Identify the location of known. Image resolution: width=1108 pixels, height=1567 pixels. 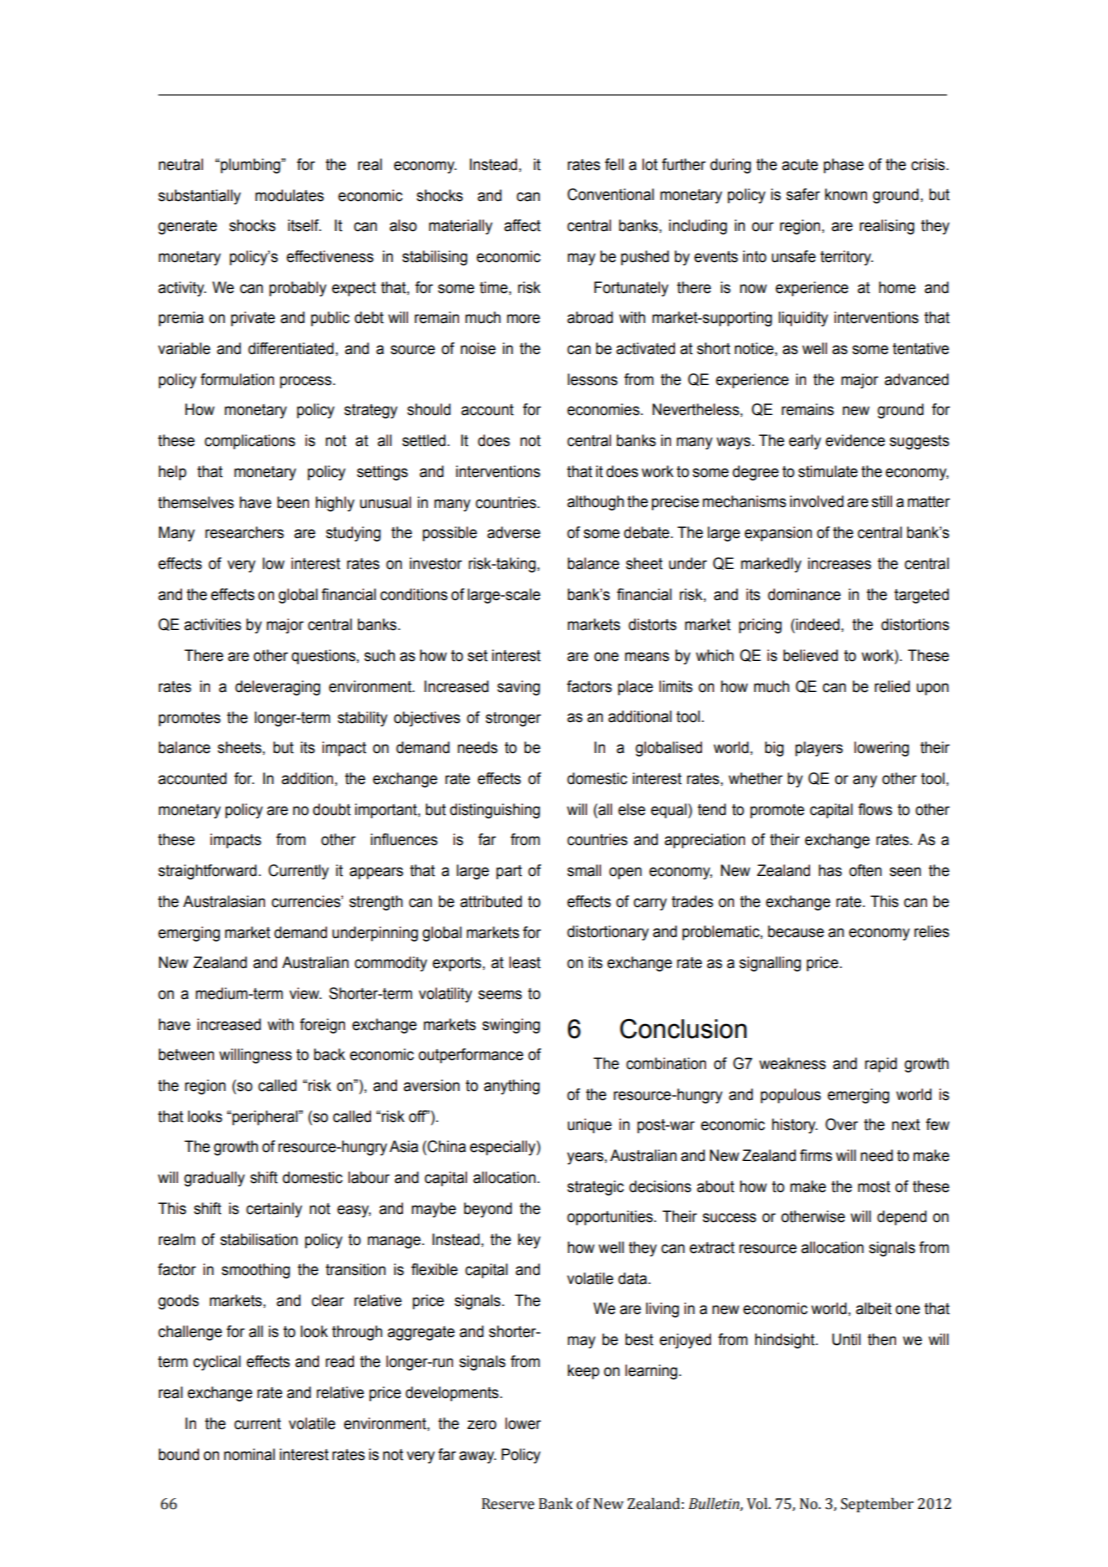
(846, 194).
